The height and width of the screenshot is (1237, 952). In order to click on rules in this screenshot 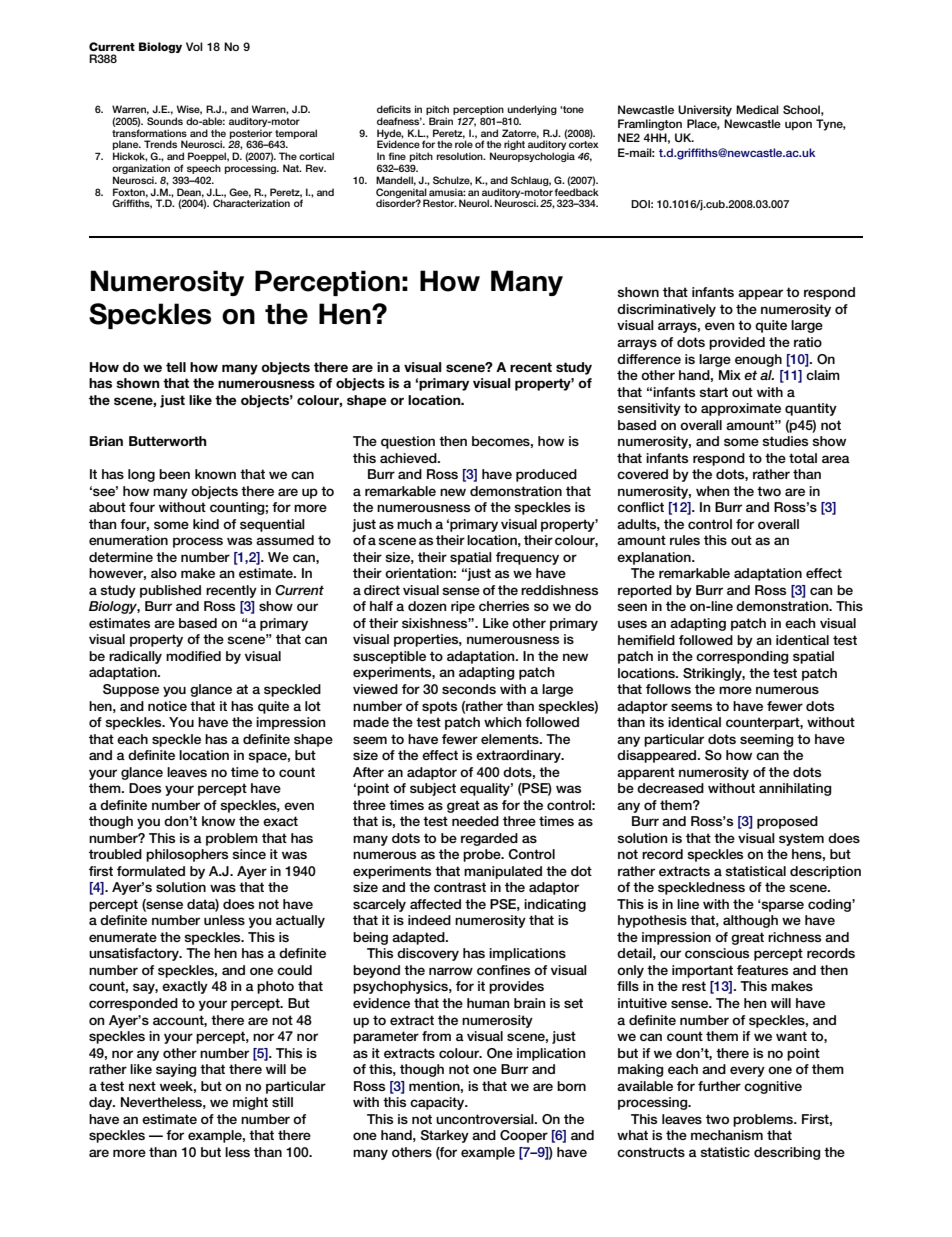, I will do `click(685, 540)`.
